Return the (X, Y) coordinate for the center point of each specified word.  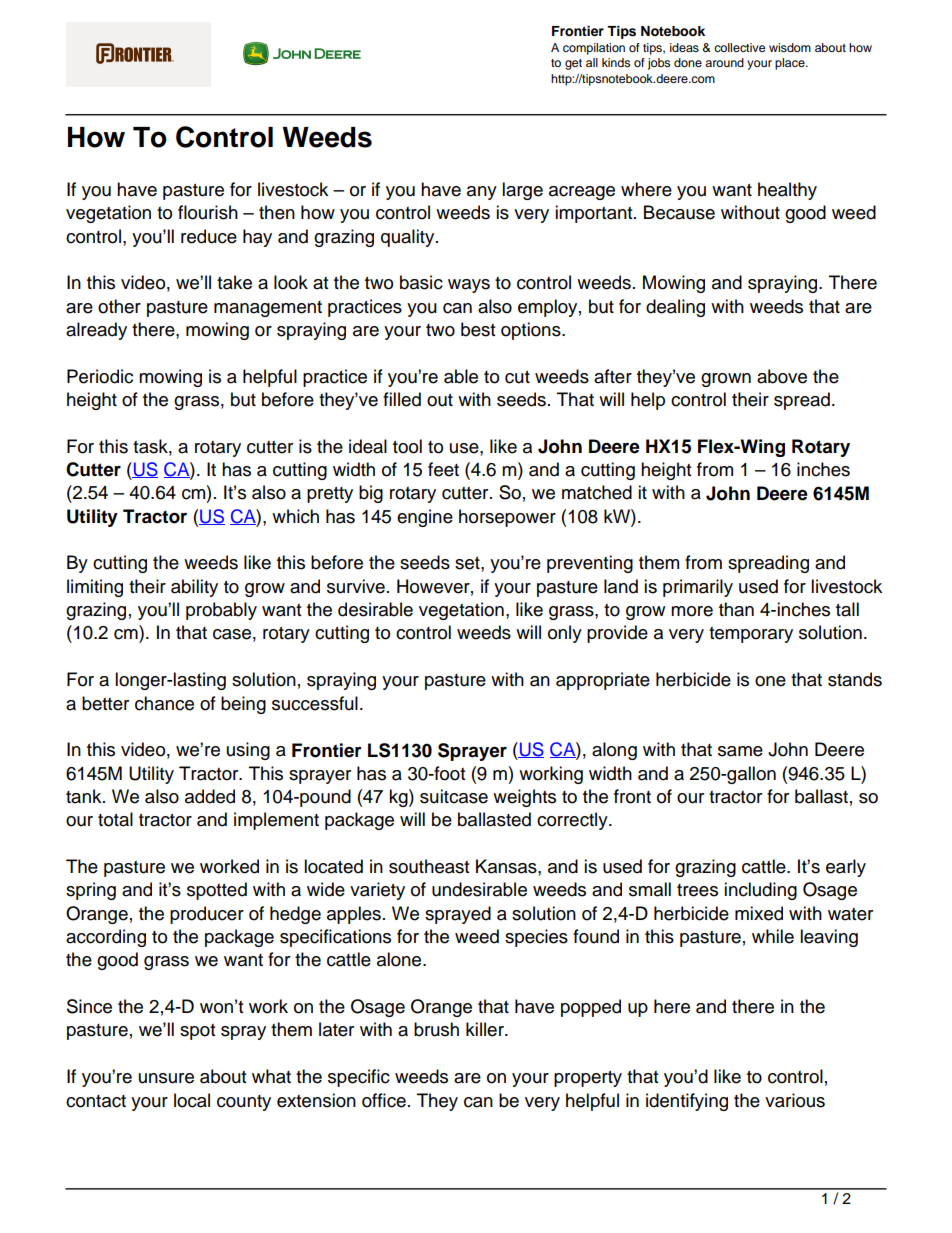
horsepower (507, 518)
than (736, 609)
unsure (166, 1078)
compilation (594, 49)
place (791, 64)
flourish (208, 212)
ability (194, 588)
